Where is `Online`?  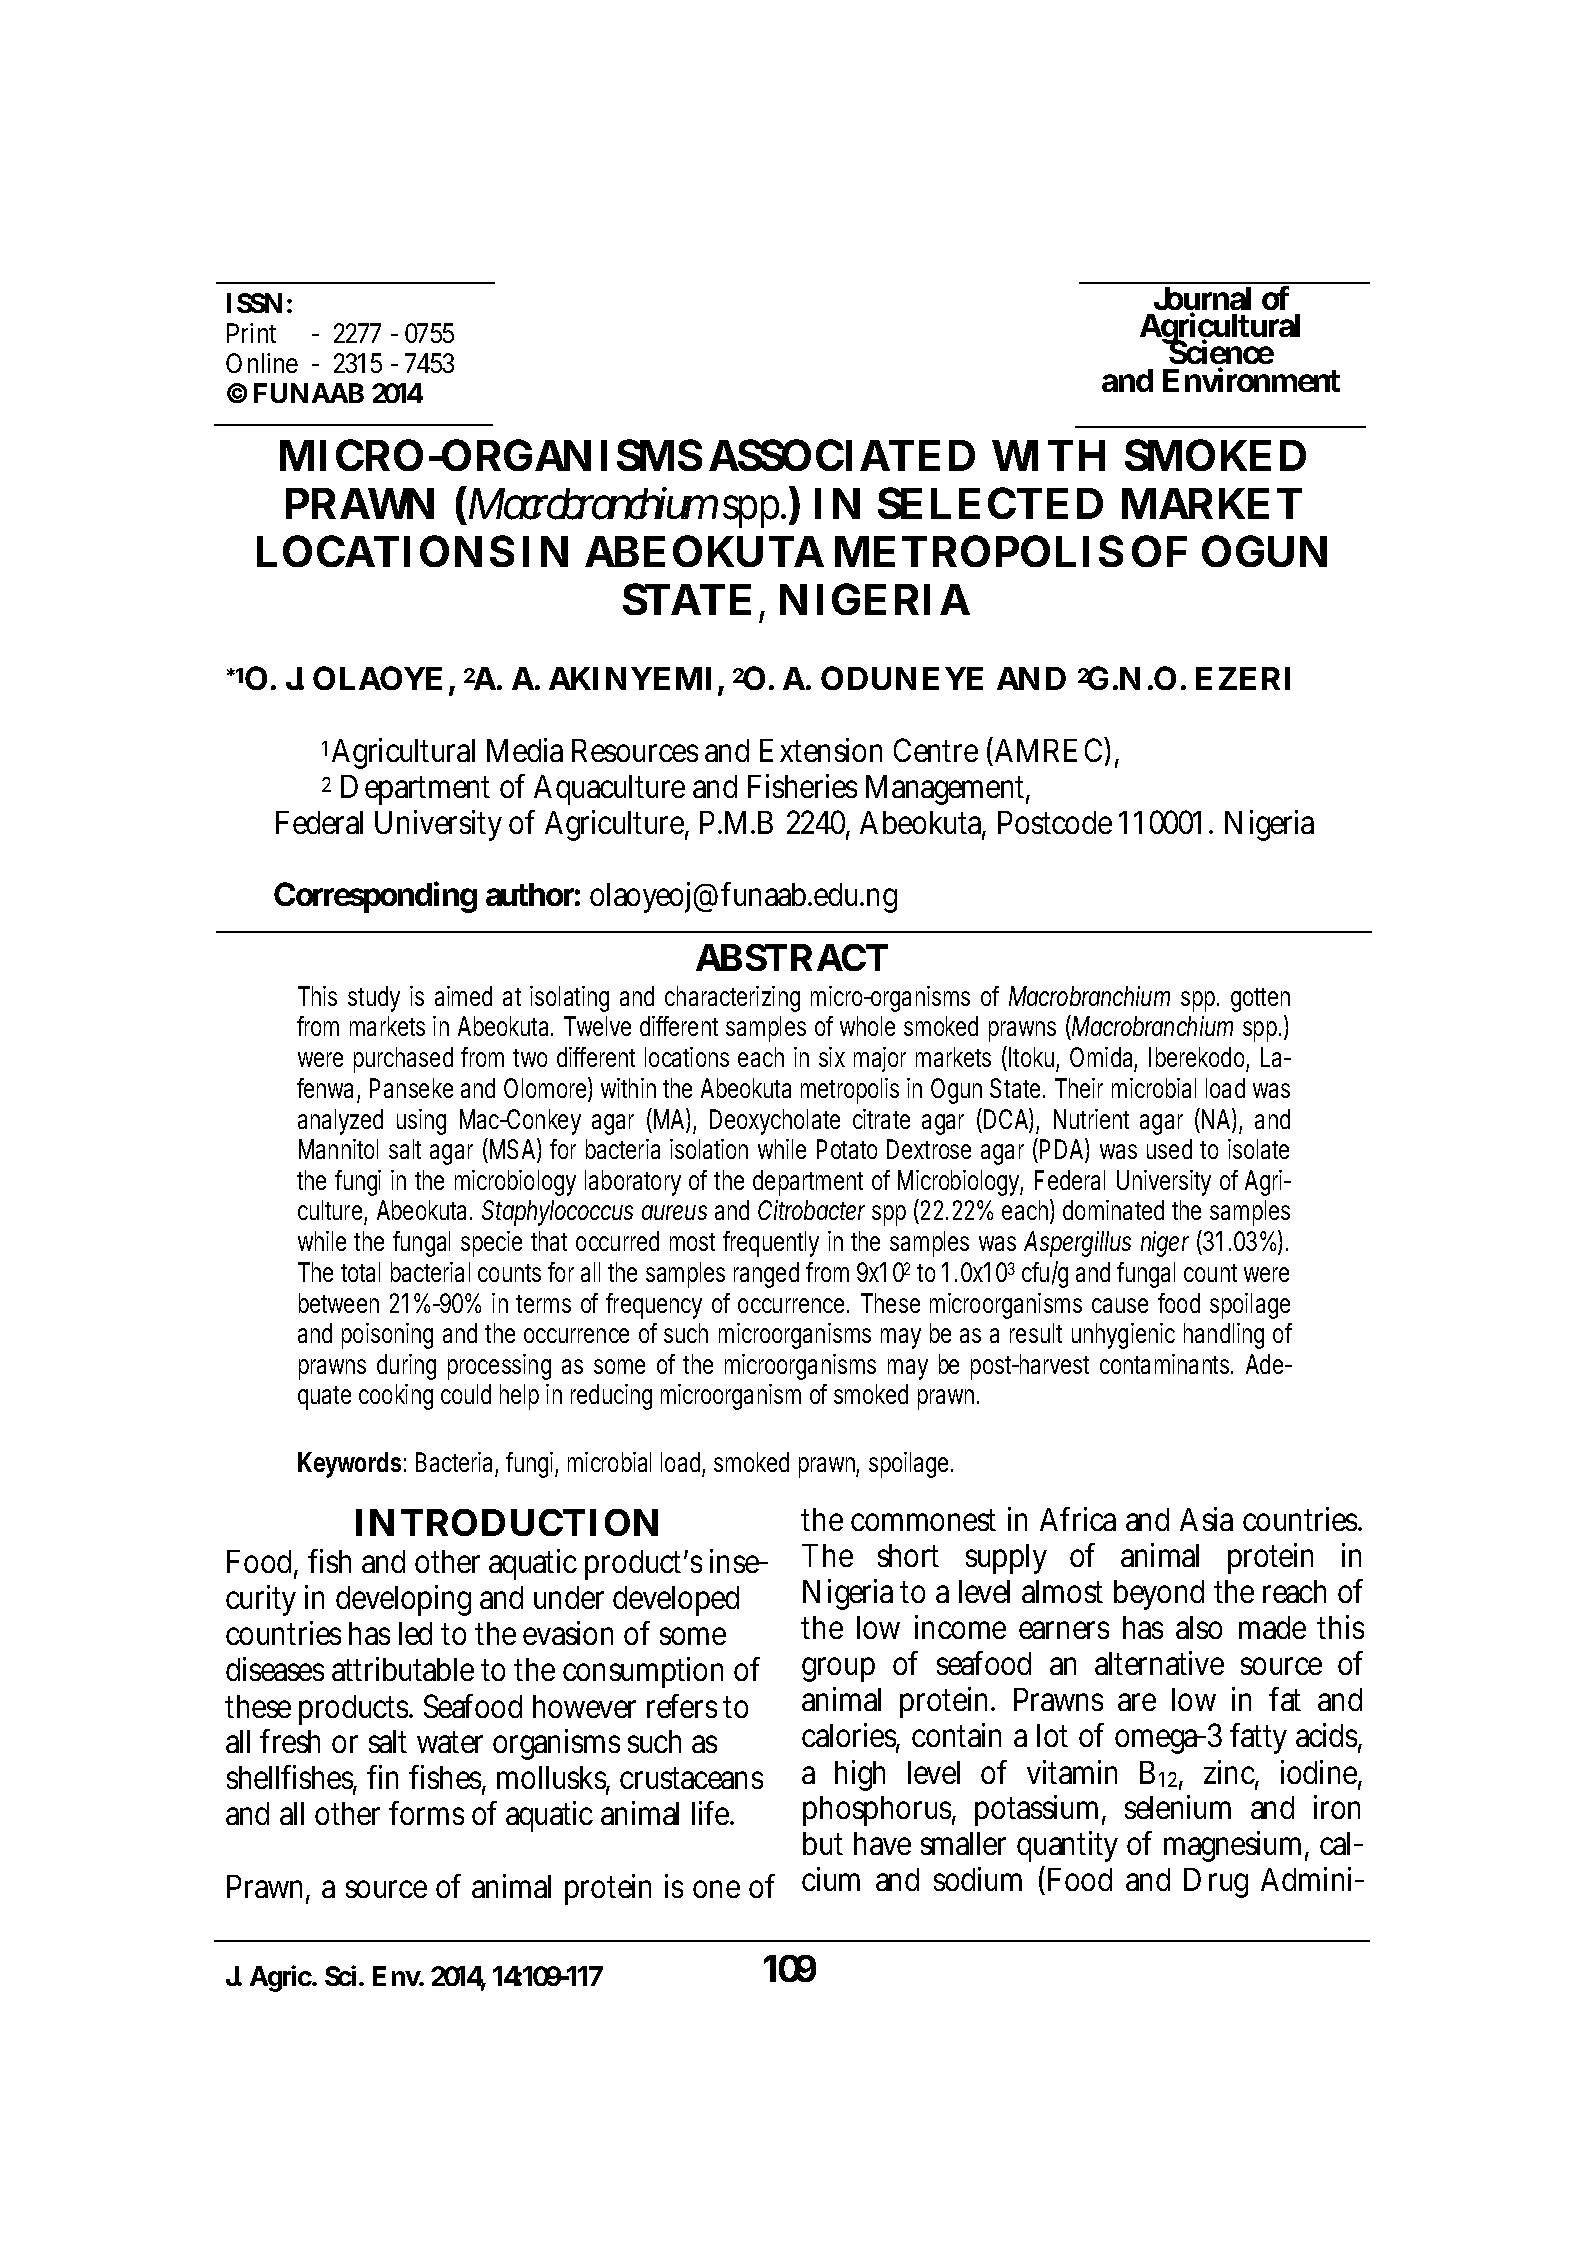
Online is located at coordinates (262, 363).
